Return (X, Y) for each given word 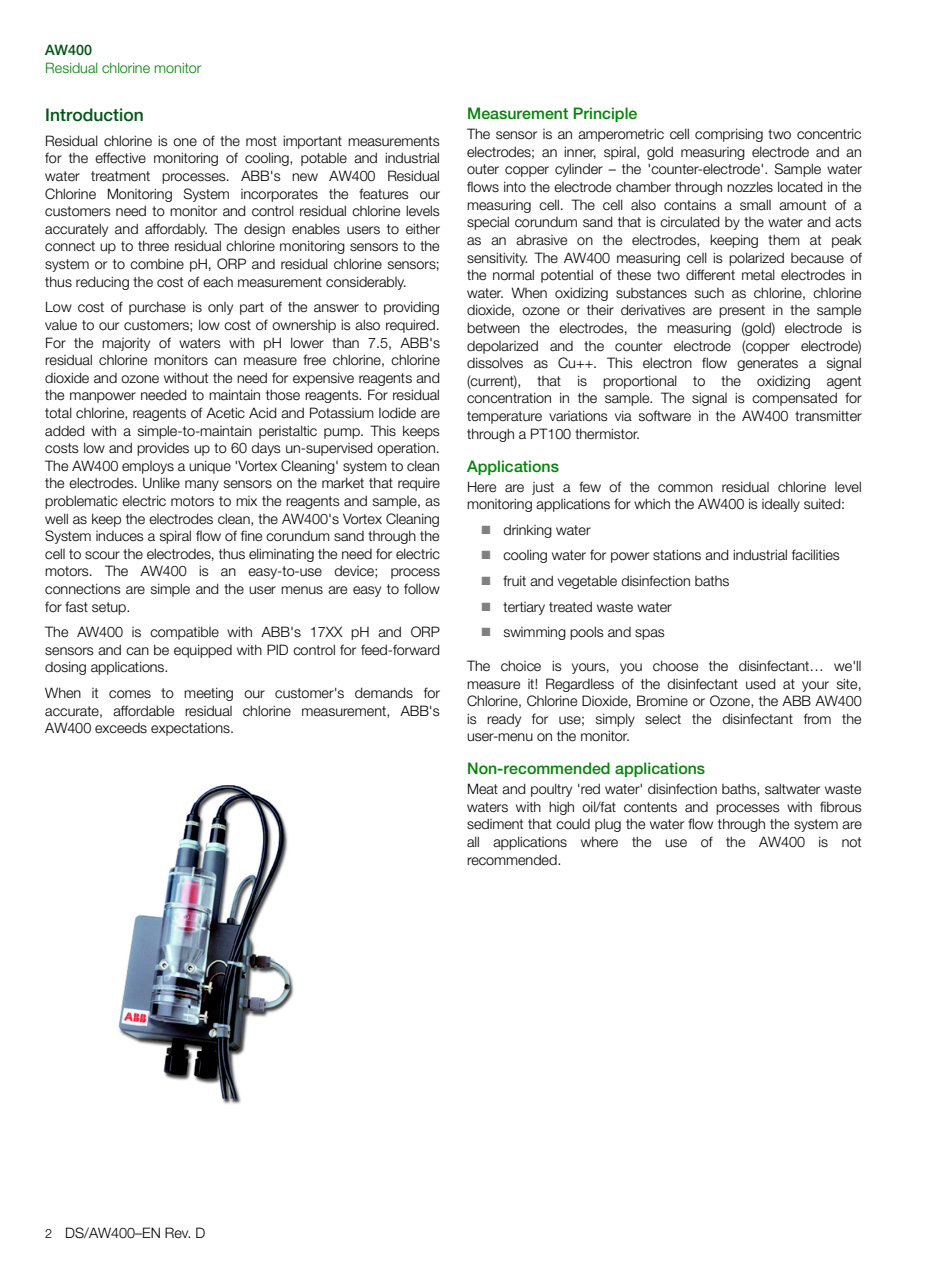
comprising (729, 135)
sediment (495, 824)
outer (483, 169)
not (851, 842)
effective (120, 158)
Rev (177, 1232)
